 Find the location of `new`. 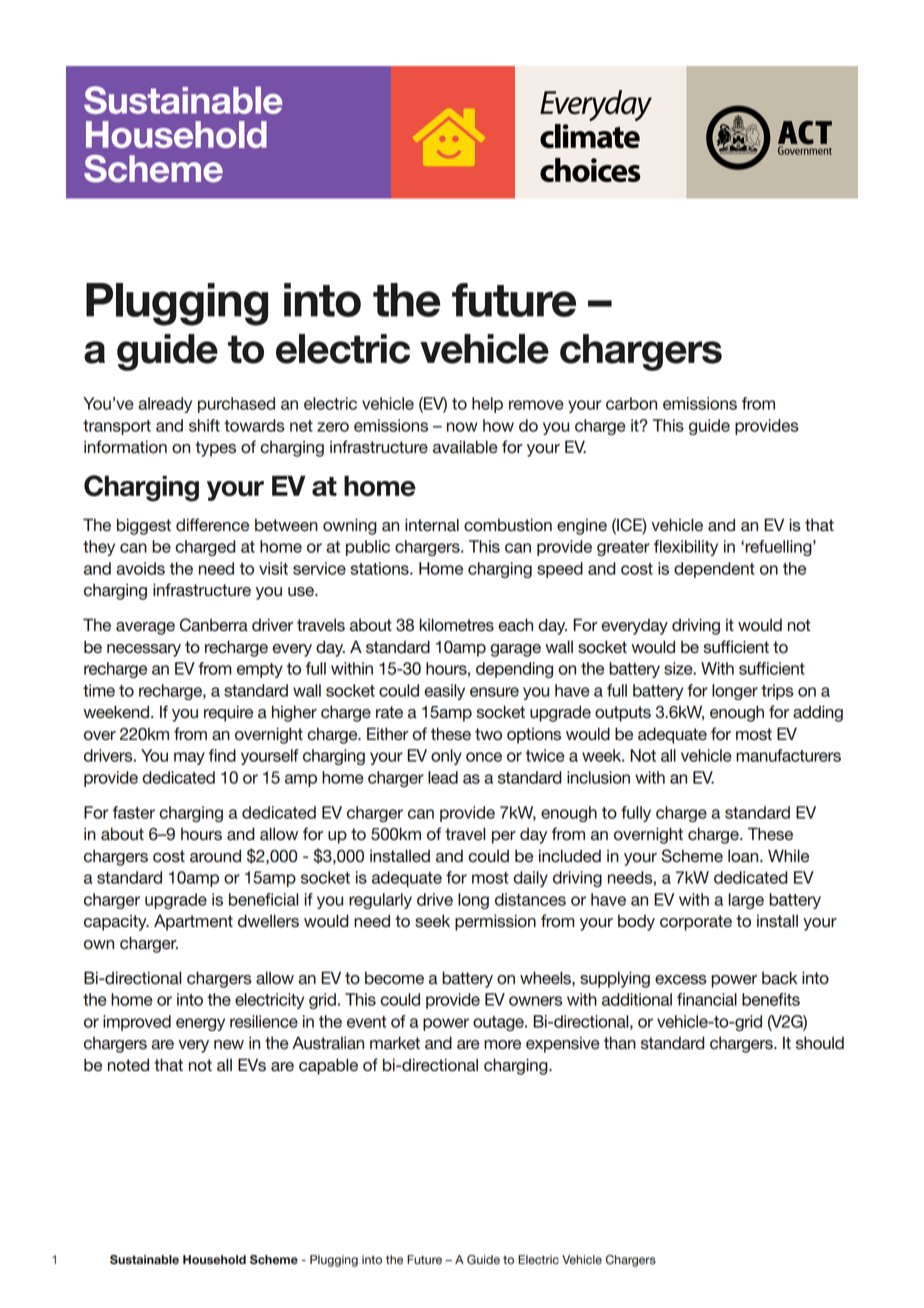

new is located at coordinates (229, 1045).
